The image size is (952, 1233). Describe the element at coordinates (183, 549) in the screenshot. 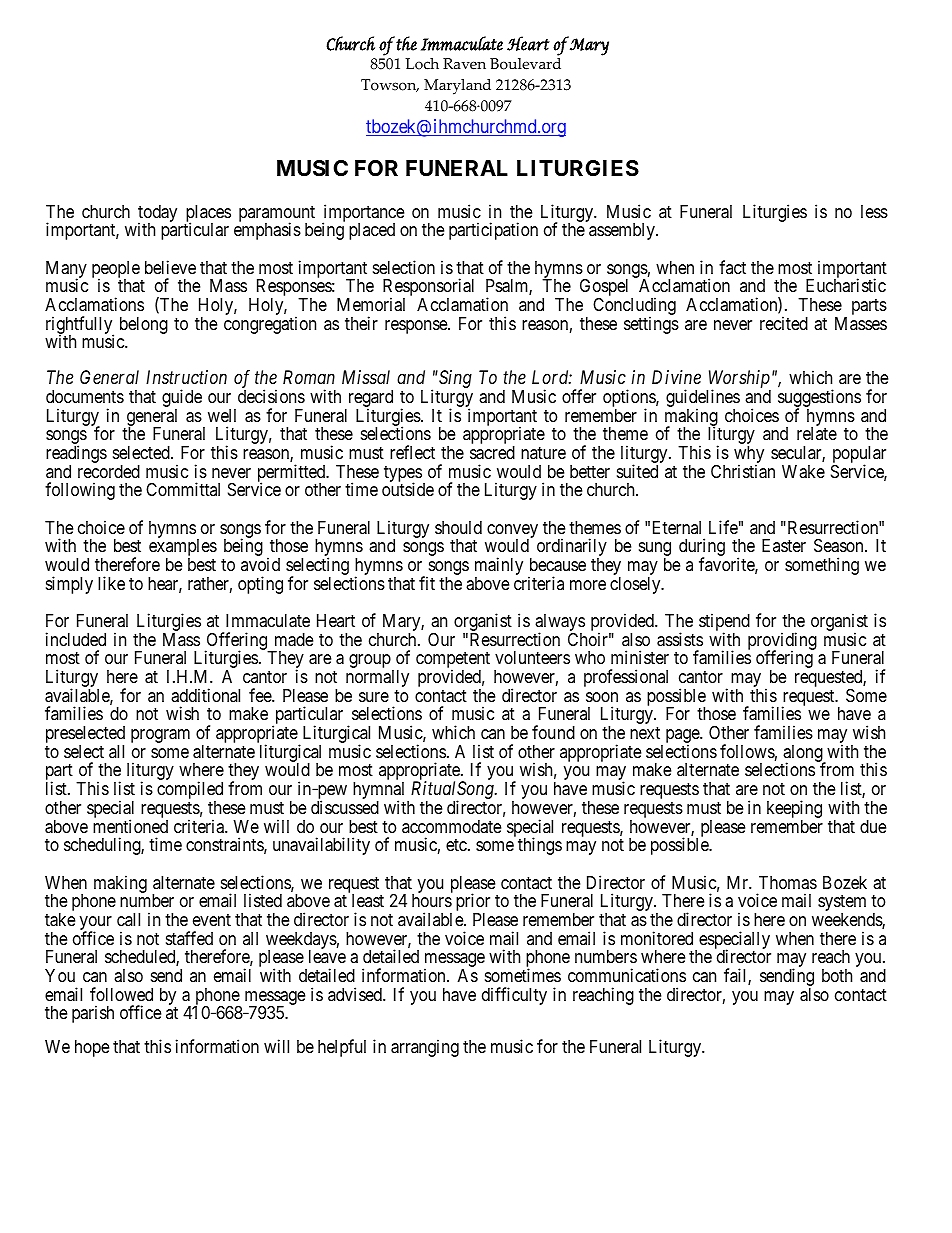

I see `examples` at that location.
